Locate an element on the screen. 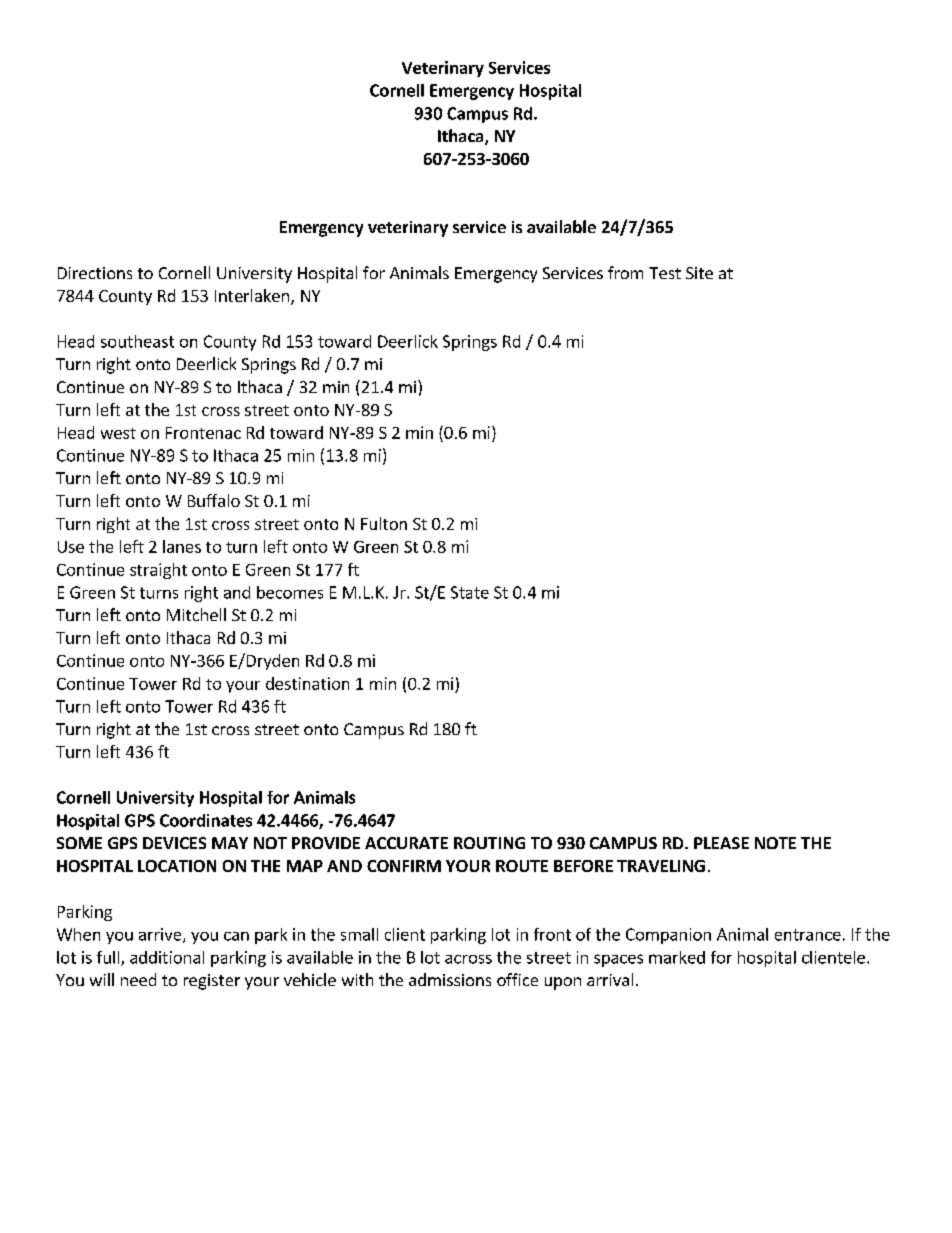 This screenshot has height=1233, width=952. Directions is located at coordinates (95, 273).
